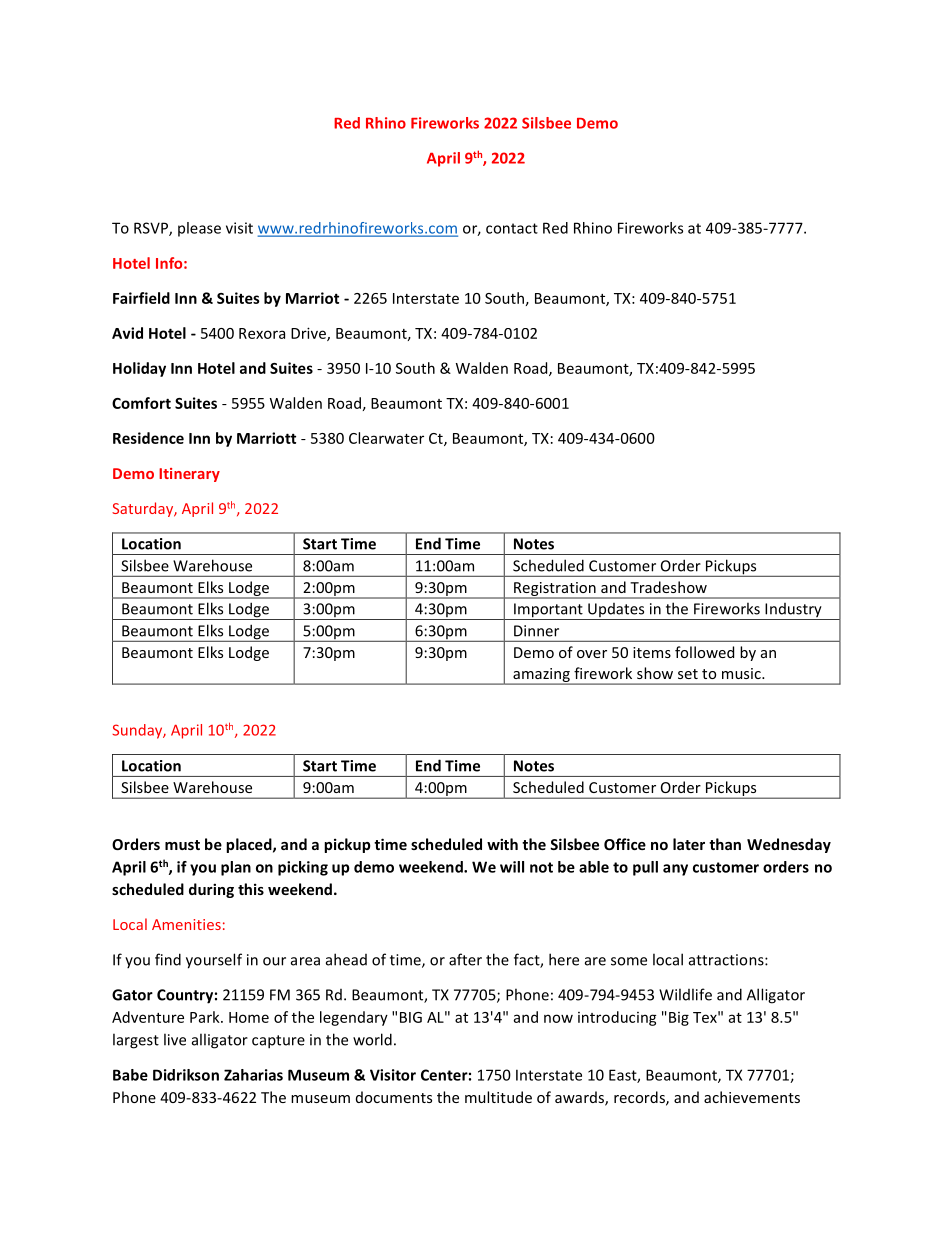 This screenshot has width=952, height=1233. What do you see at coordinates (189, 475) in the screenshot?
I see `Itinerary` at bounding box center [189, 475].
